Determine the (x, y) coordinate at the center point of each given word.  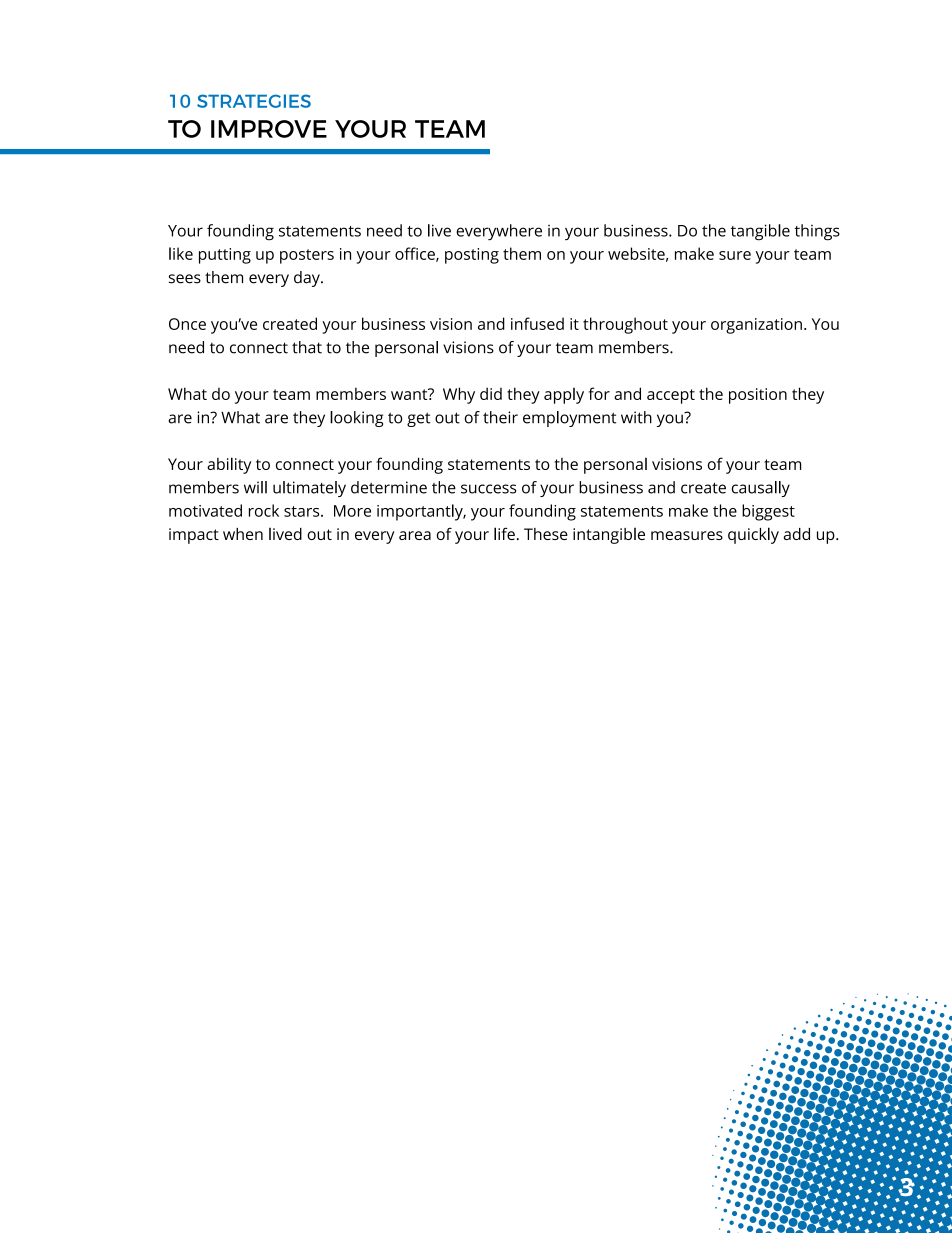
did (491, 393)
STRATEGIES (254, 101)
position (758, 396)
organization (756, 326)
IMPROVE (269, 129)
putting (225, 256)
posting (472, 256)
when (243, 534)
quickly (753, 535)
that (307, 347)
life (504, 533)
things (817, 232)
